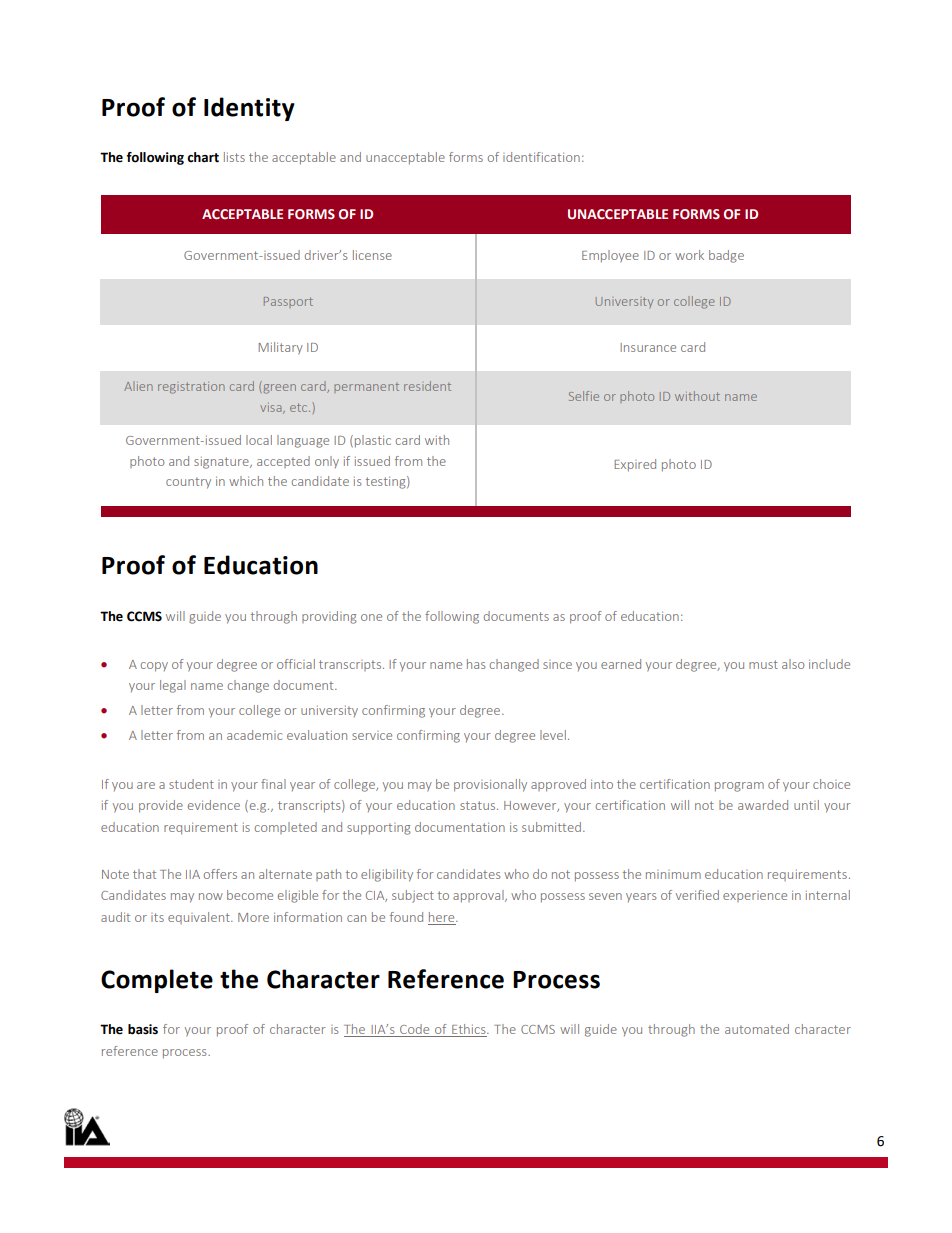 This image has height=1233, width=952. Describe the element at coordinates (371, 617) in the image. I see `one` at that location.
